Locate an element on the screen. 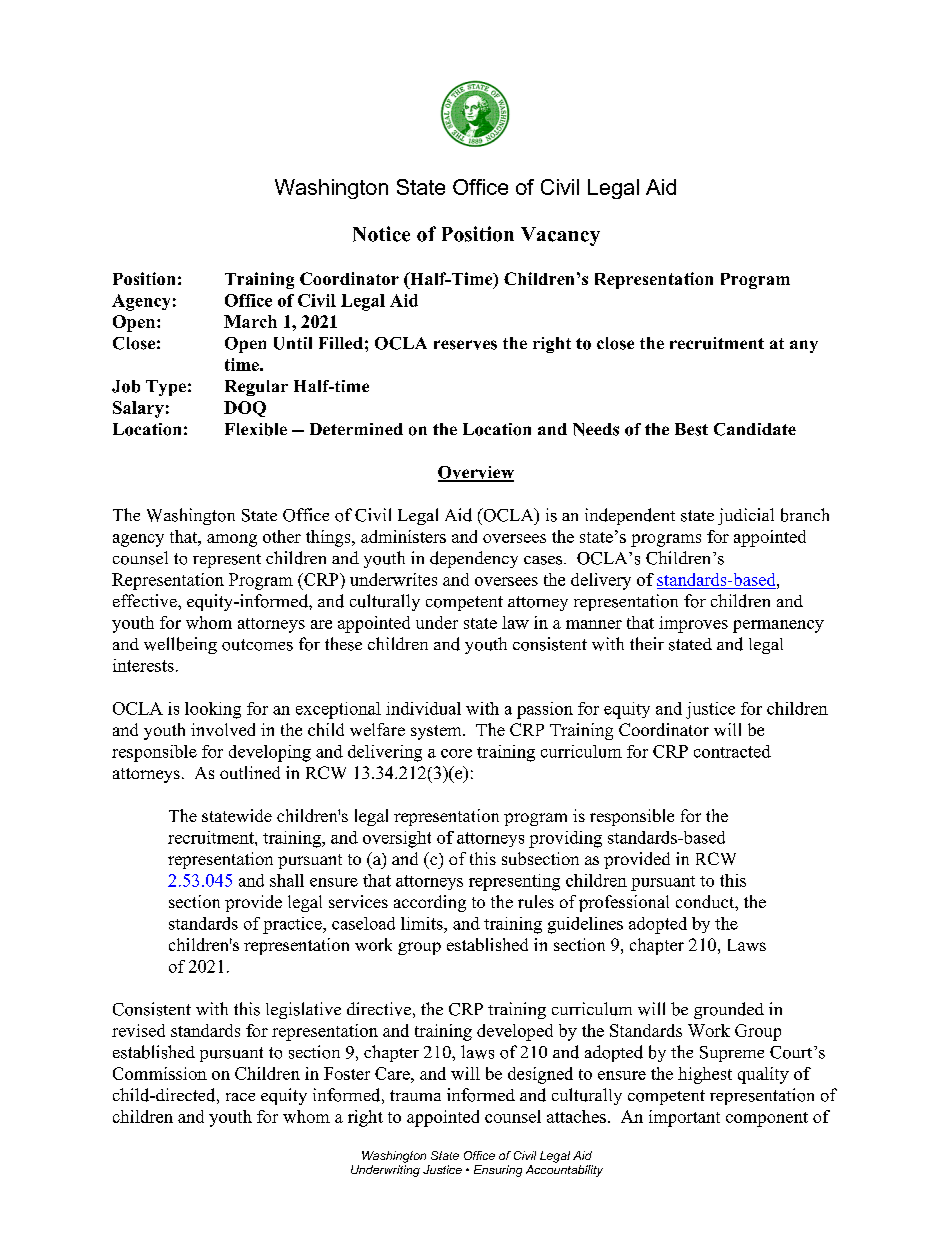 Image resolution: width=952 pixels, height=1233 pixels. March is located at coordinates (250, 321).
